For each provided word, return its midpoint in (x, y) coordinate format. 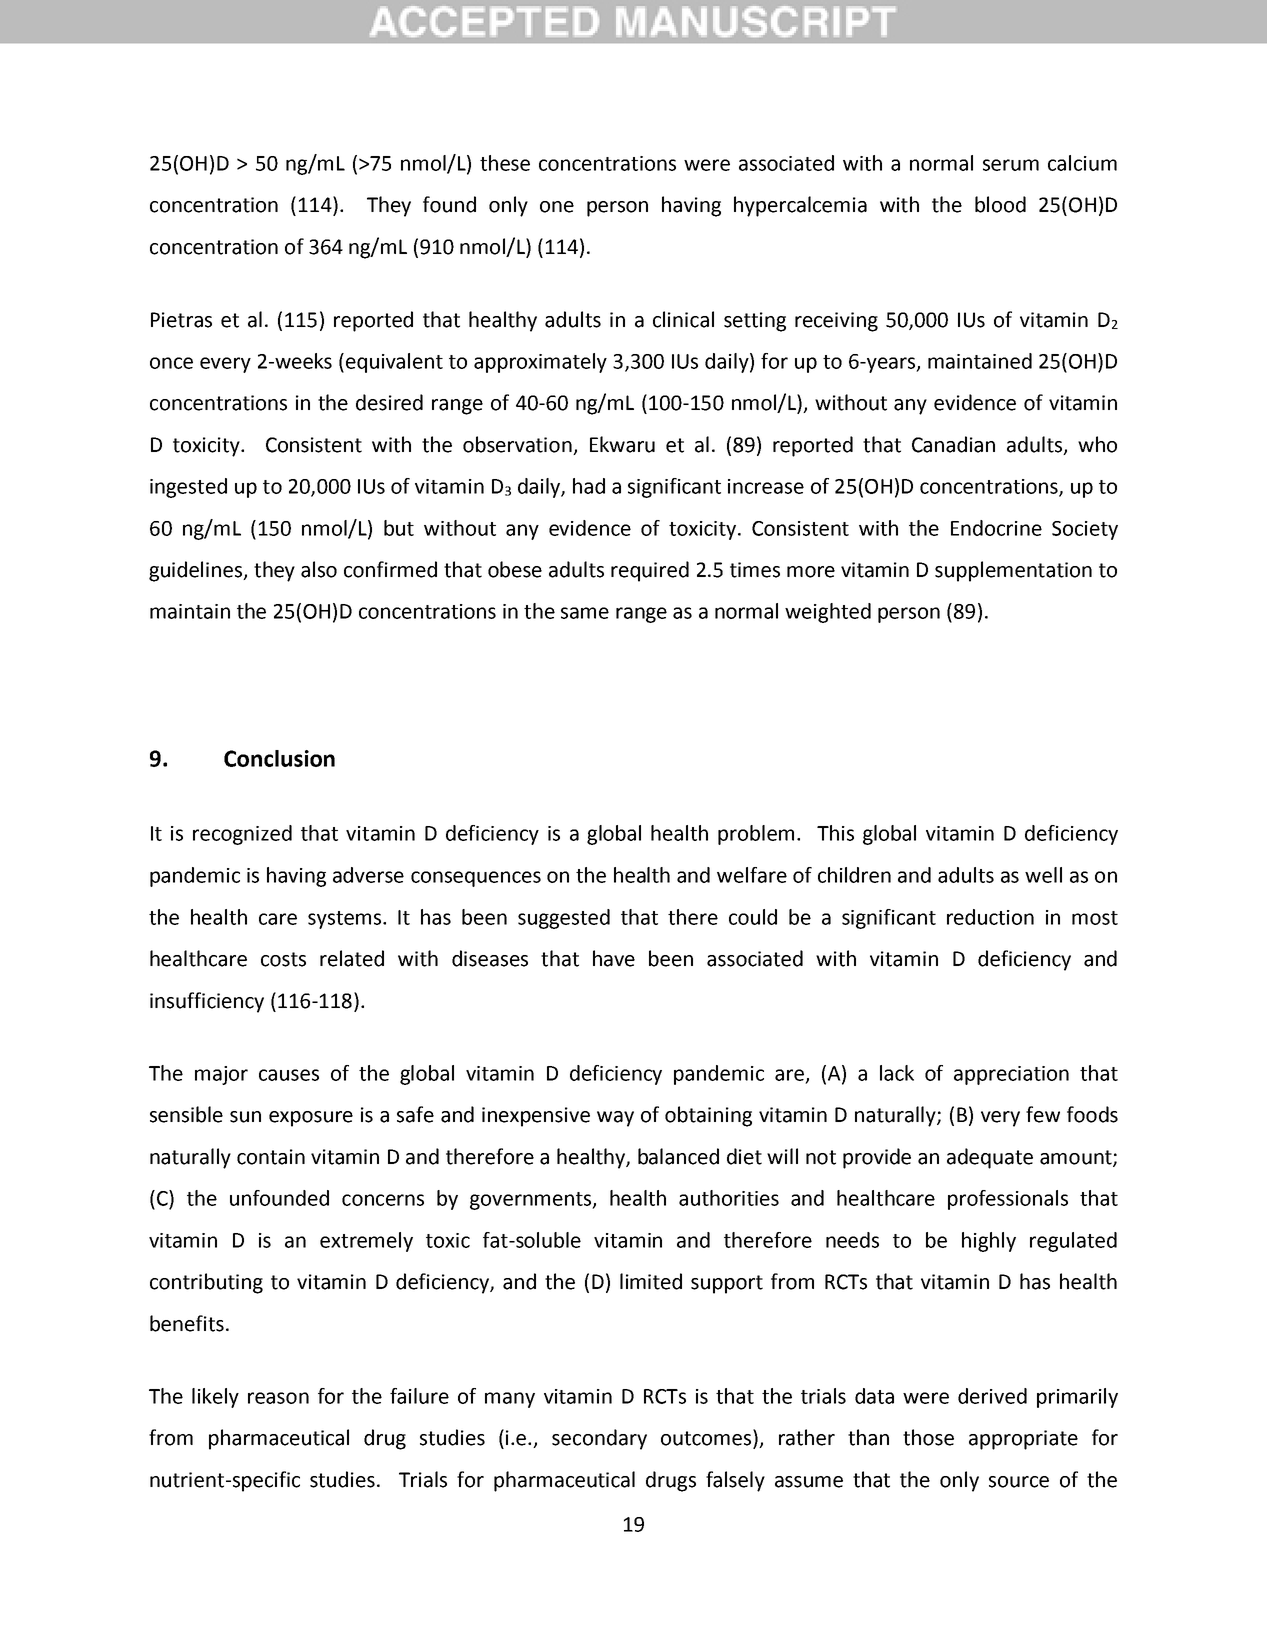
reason (278, 1398)
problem (756, 835)
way (615, 1119)
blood (1000, 204)
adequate (990, 1158)
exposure (311, 1119)
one (557, 207)
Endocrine (996, 528)
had (589, 486)
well (1043, 875)
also (319, 569)
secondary (599, 1439)
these (505, 163)
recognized (242, 835)
